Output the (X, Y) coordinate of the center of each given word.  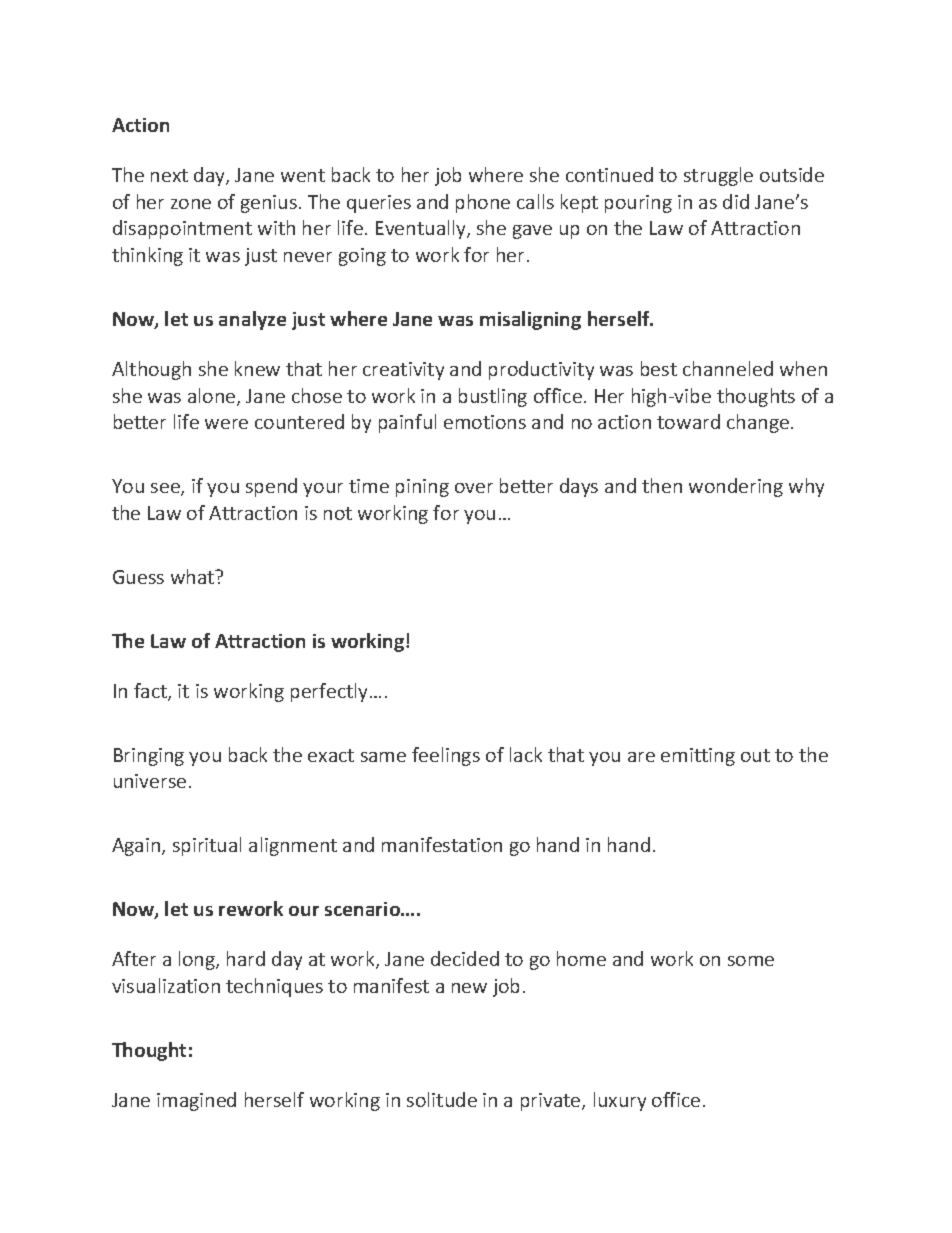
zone (191, 204)
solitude (442, 1099)
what (194, 576)
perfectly (331, 692)
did (736, 201)
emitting (698, 757)
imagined (196, 1101)
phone (483, 203)
